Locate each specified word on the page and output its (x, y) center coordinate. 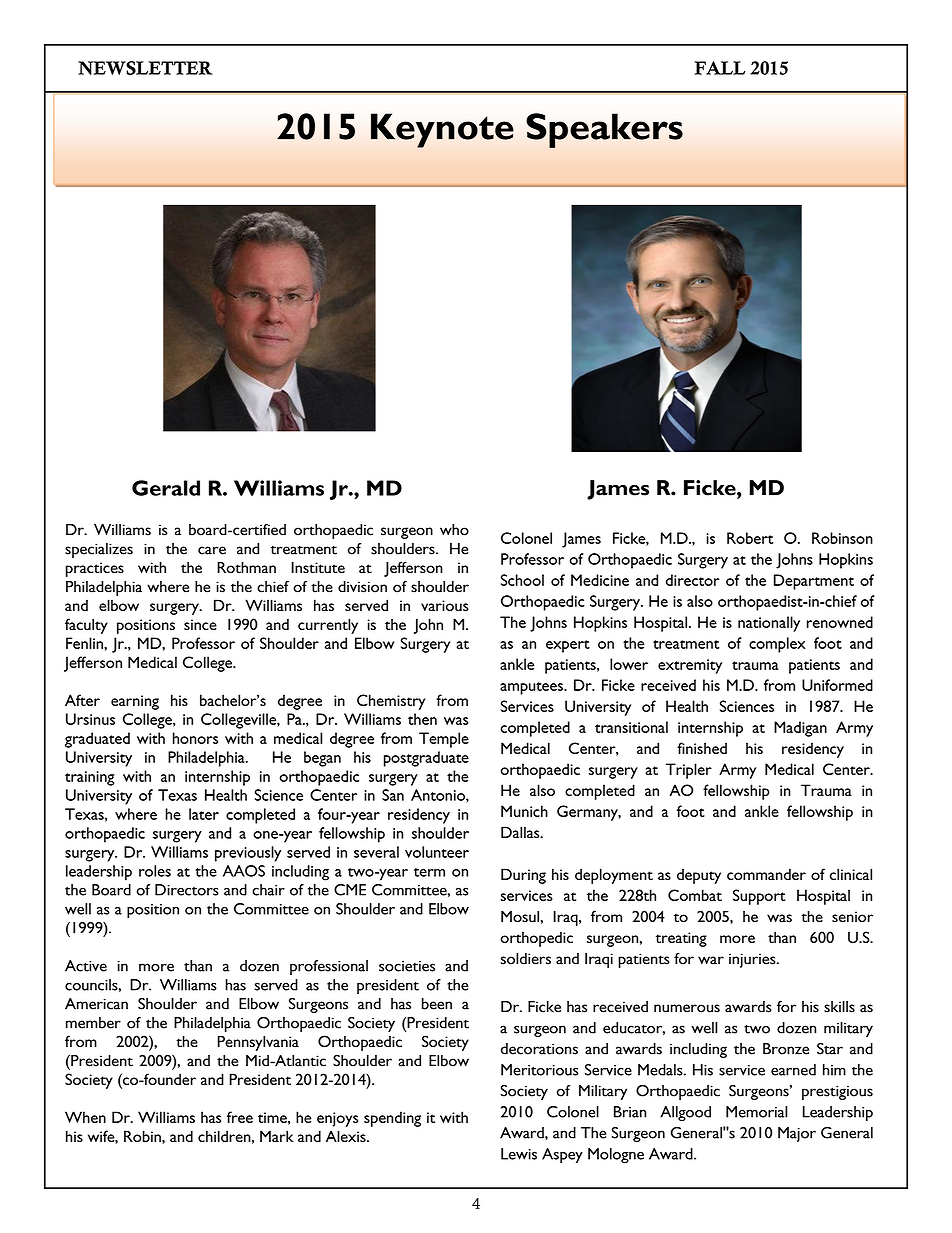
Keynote (442, 130)
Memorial (756, 1112)
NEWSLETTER (145, 68)
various (445, 605)
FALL (720, 68)
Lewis (519, 1154)
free (240, 1117)
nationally (769, 624)
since (200, 624)
